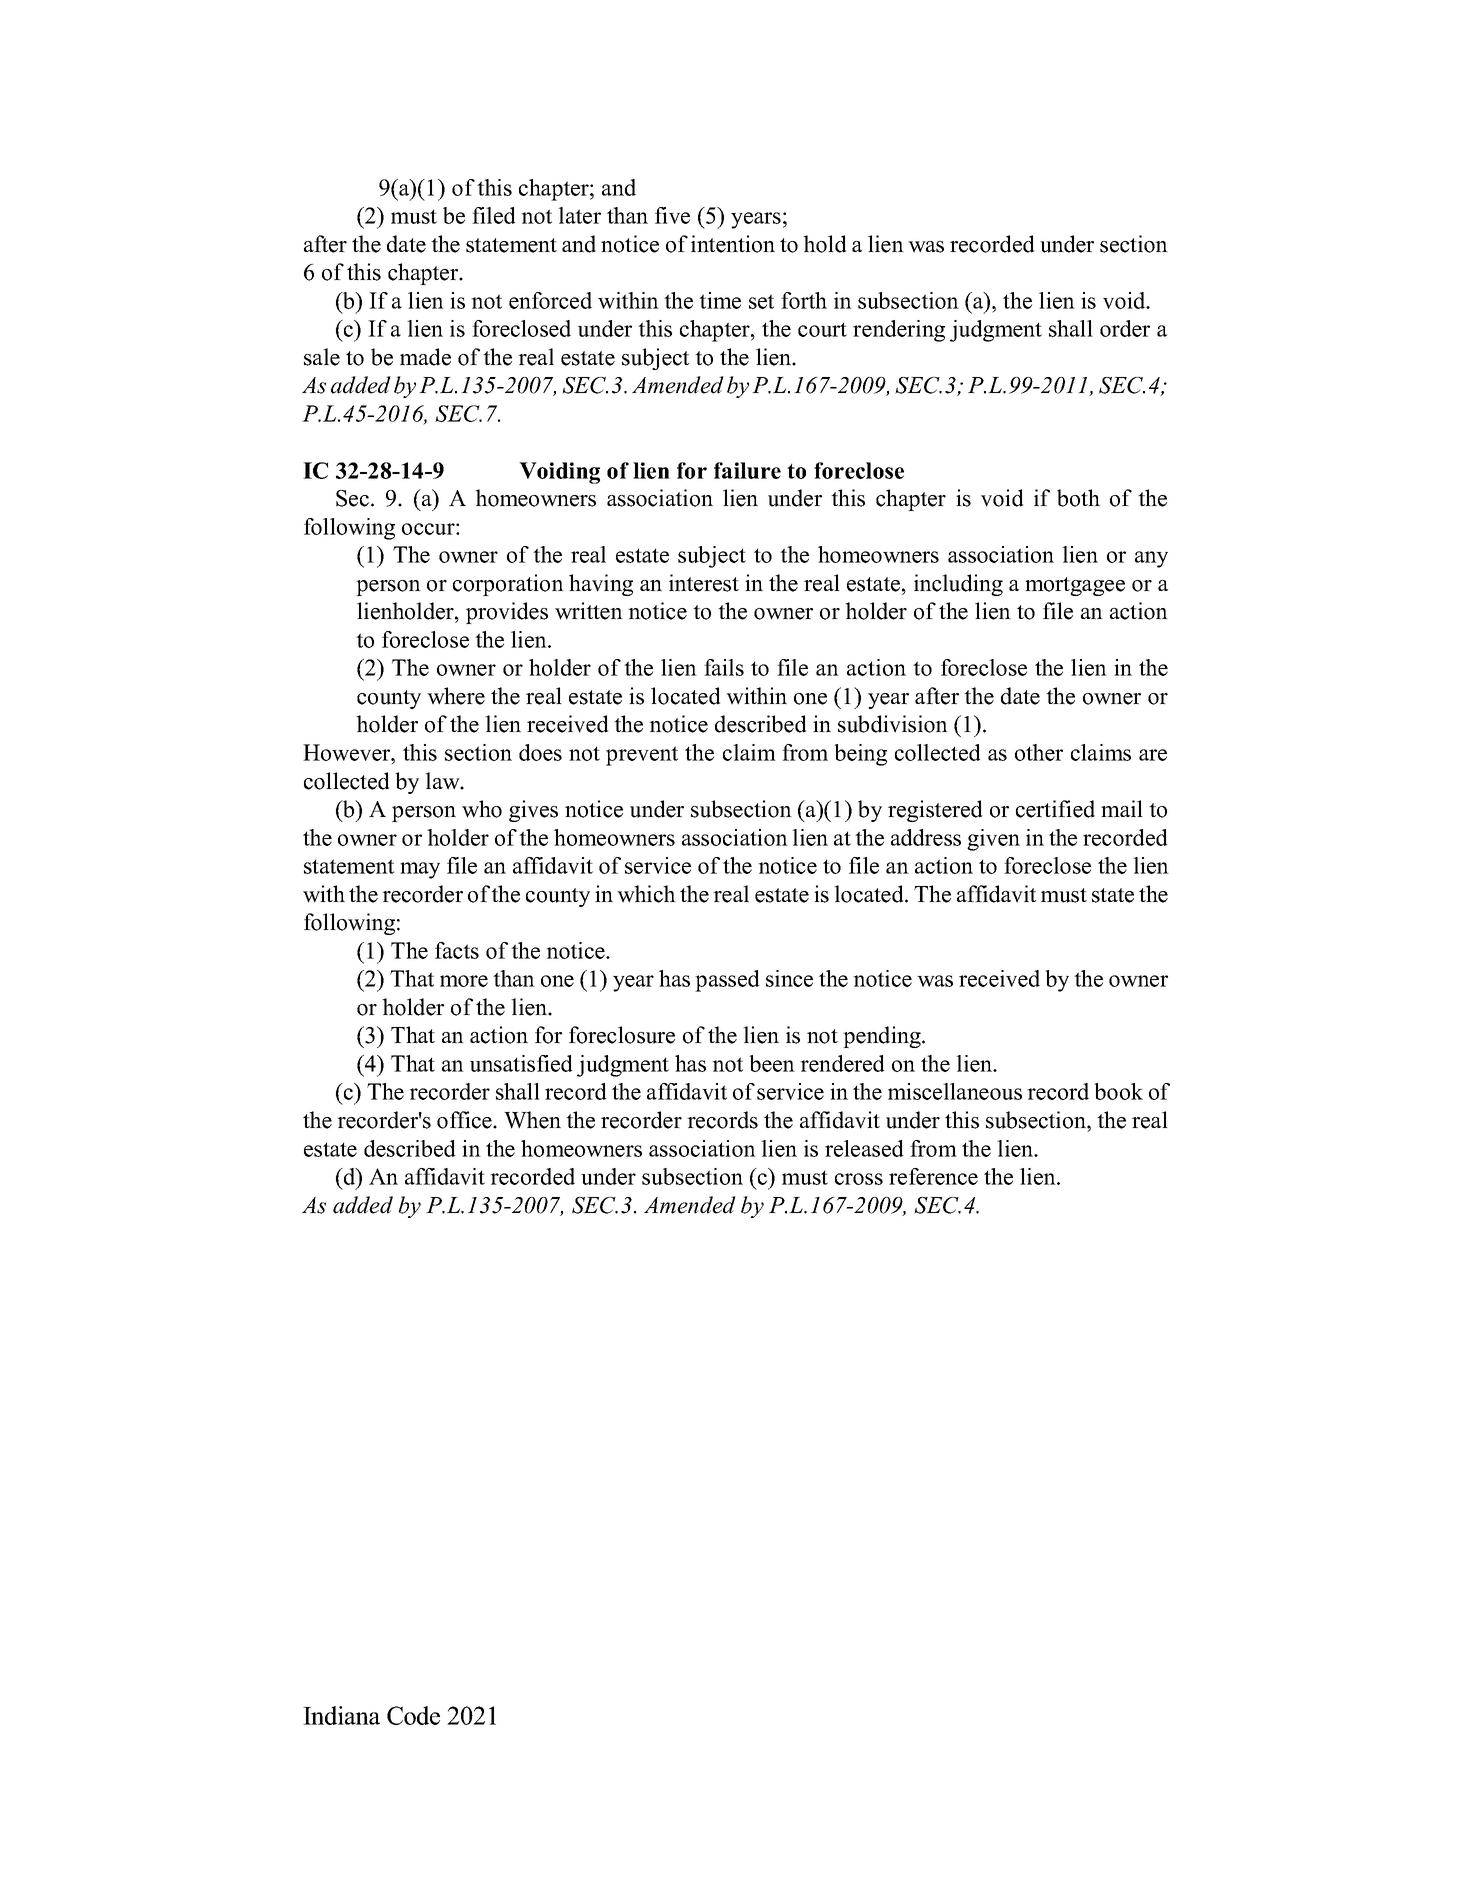 This screenshot has width=1472, height=1904. I want to click on reference, so click(933, 1176).
